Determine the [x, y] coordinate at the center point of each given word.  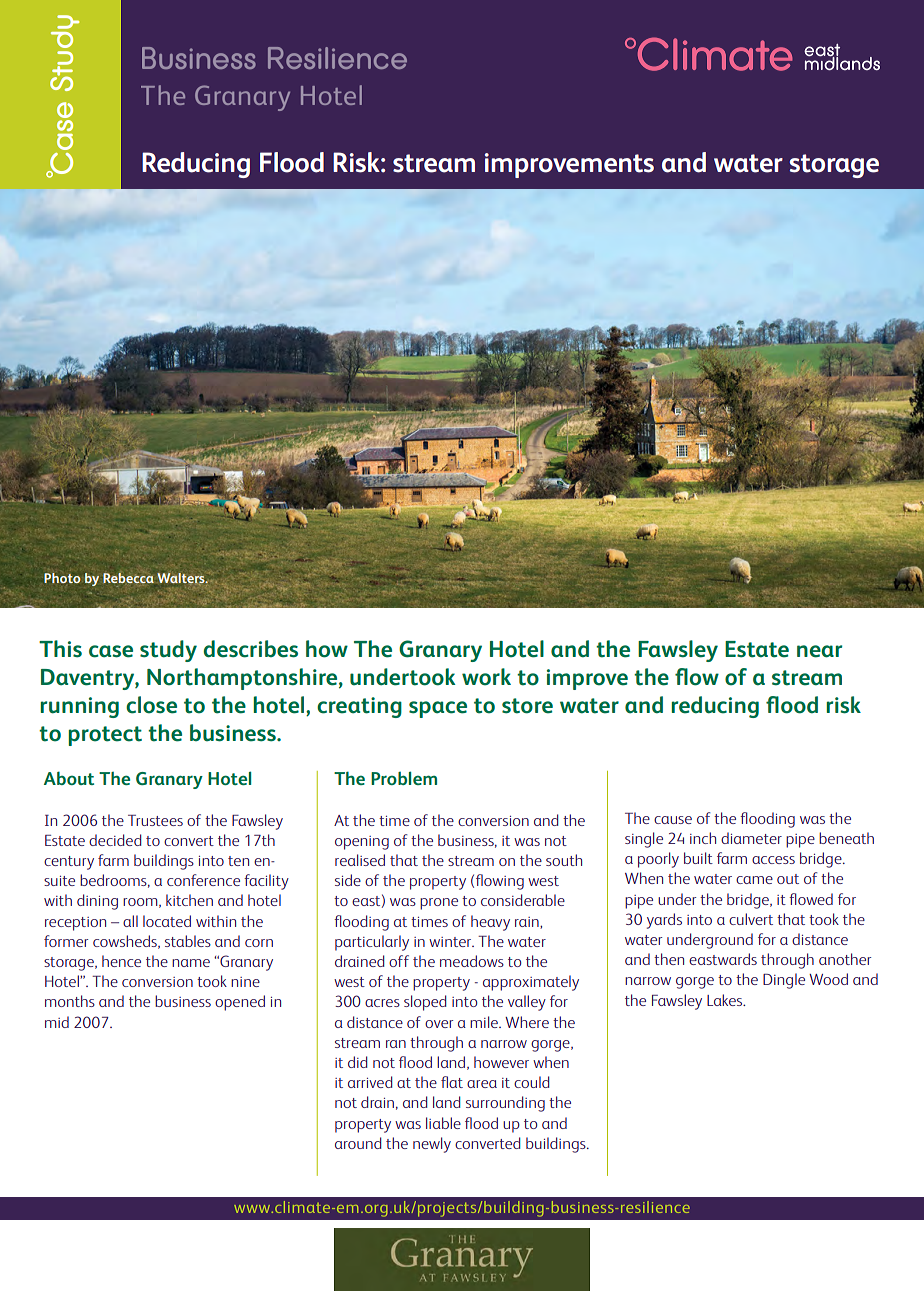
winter [451, 942]
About [69, 778]
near [819, 651]
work [486, 677]
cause [673, 820]
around [358, 1143]
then [669, 959]
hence [121, 961]
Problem [404, 778]
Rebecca [128, 578]
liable [443, 1123]
